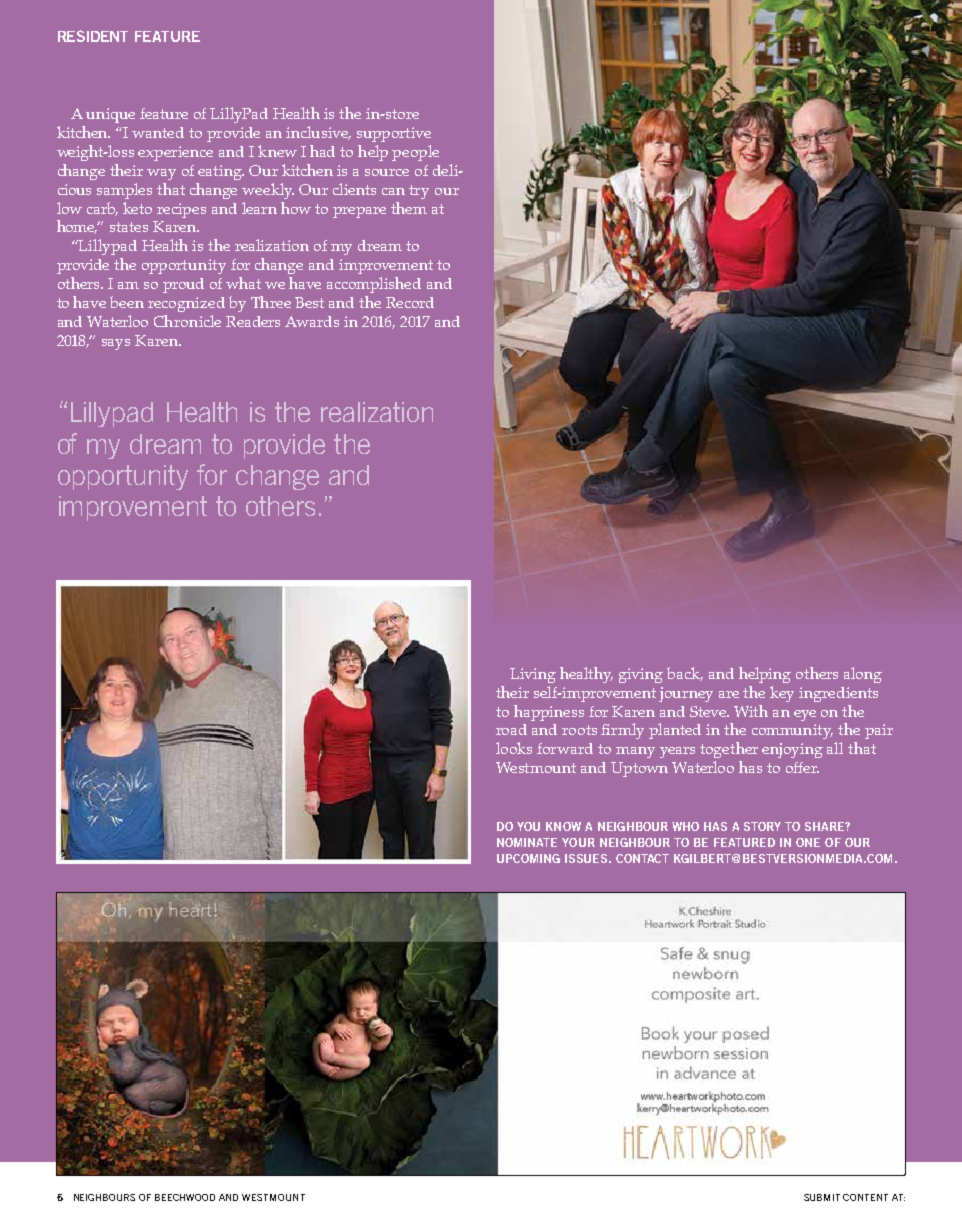  I want to click on looks, so click(514, 748).
